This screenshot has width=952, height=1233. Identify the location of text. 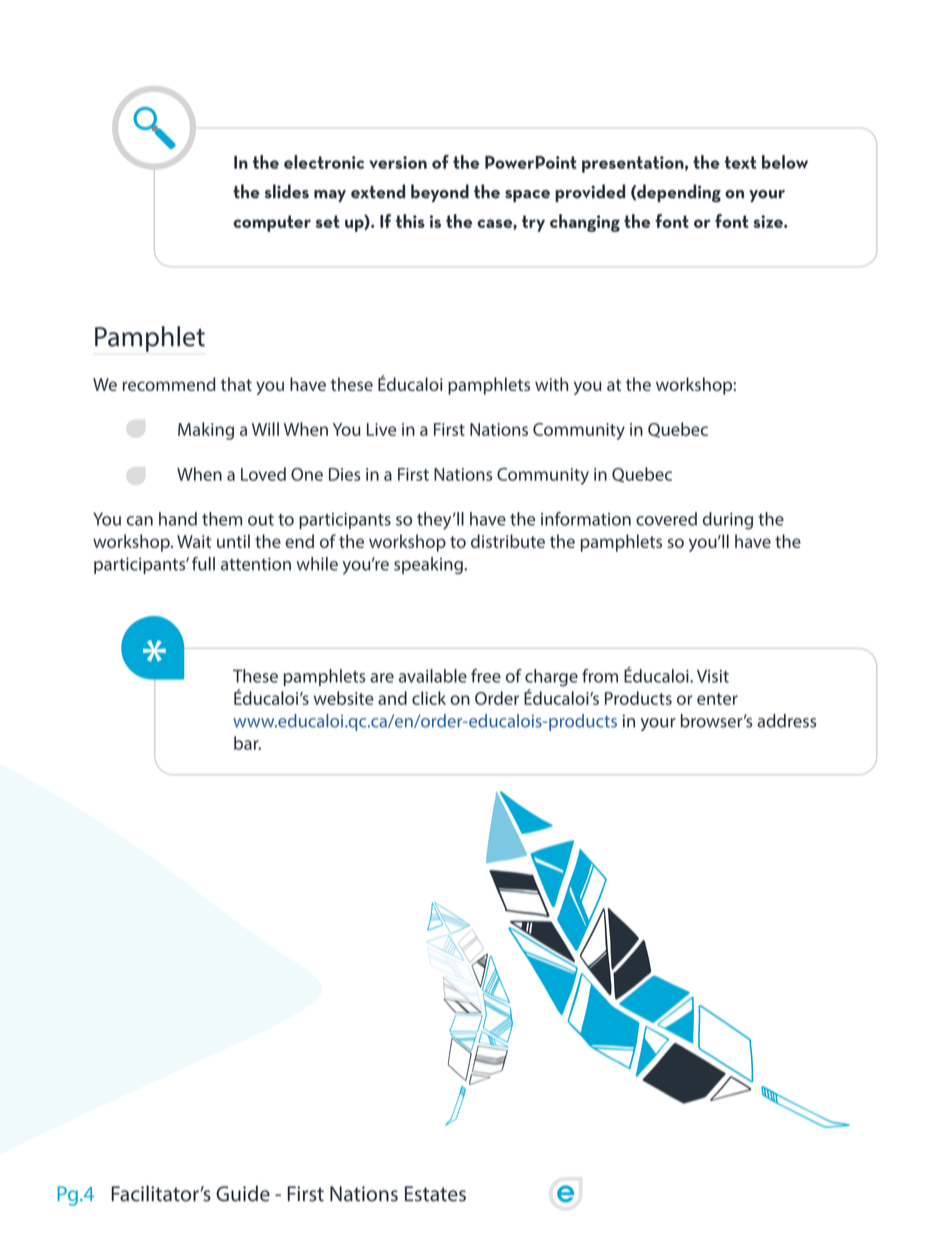
(740, 162).
